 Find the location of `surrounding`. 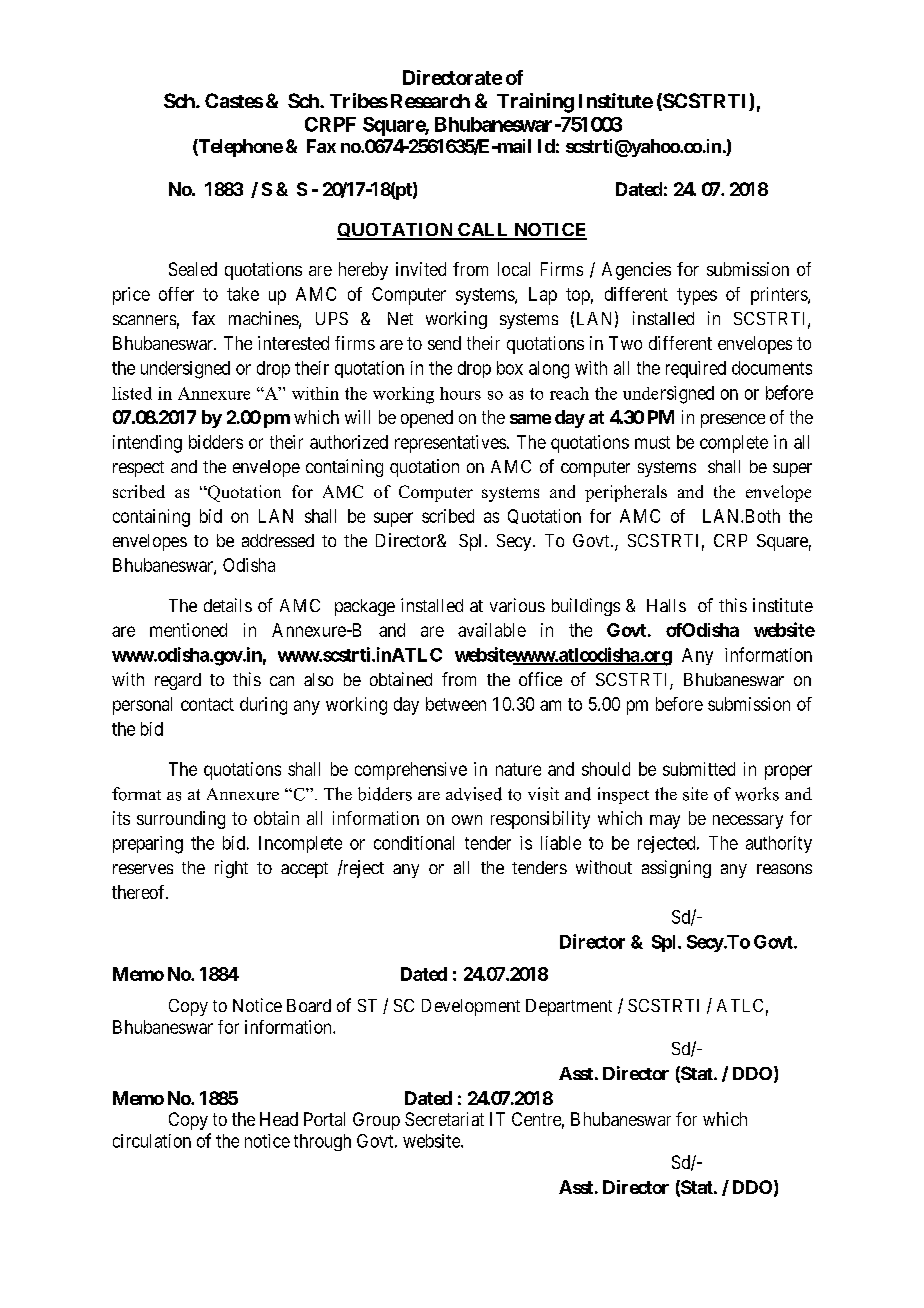

surrounding is located at coordinates (181, 820).
